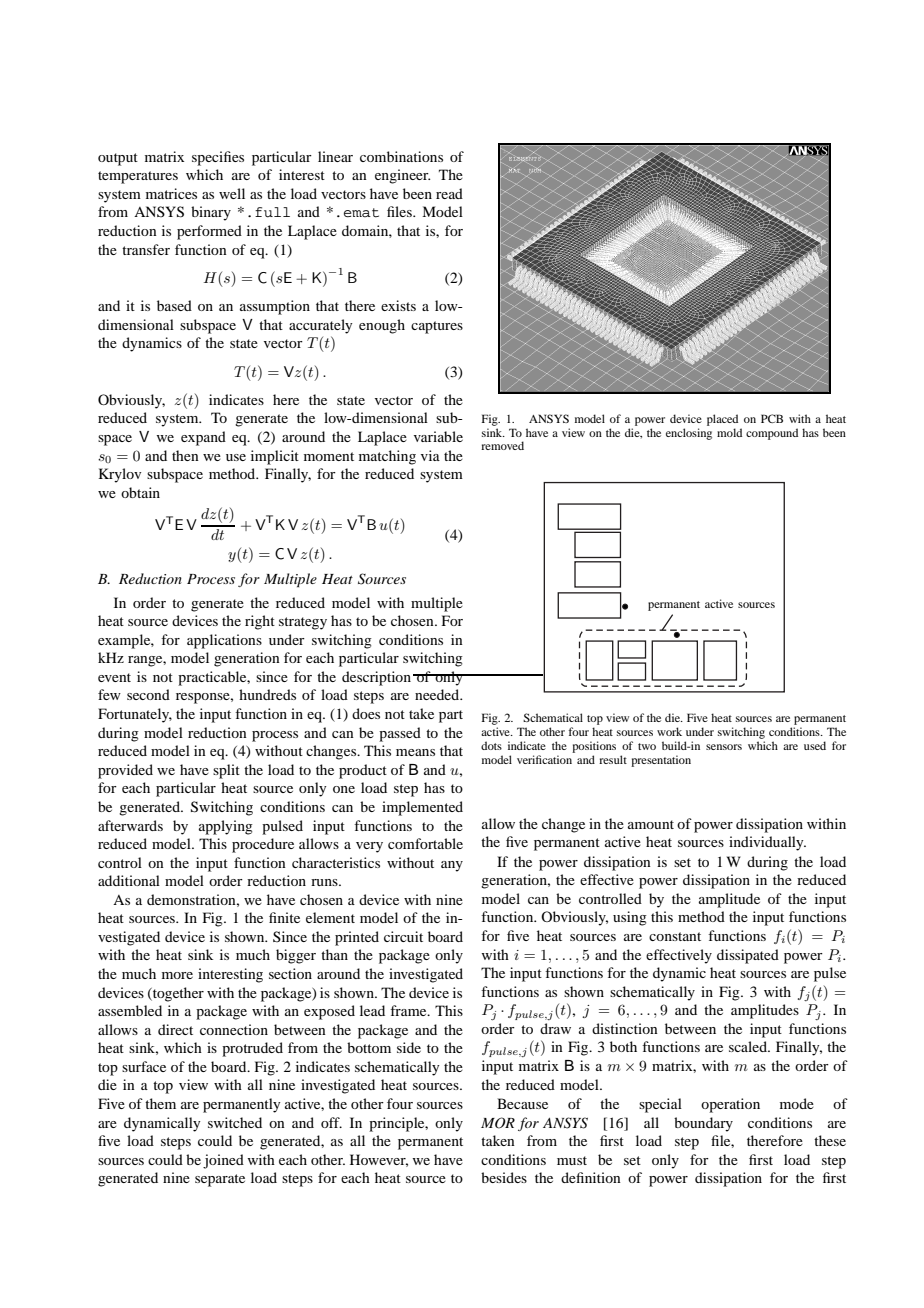  Describe the element at coordinates (425, 843) in the screenshot. I see `comfortable` at that location.
